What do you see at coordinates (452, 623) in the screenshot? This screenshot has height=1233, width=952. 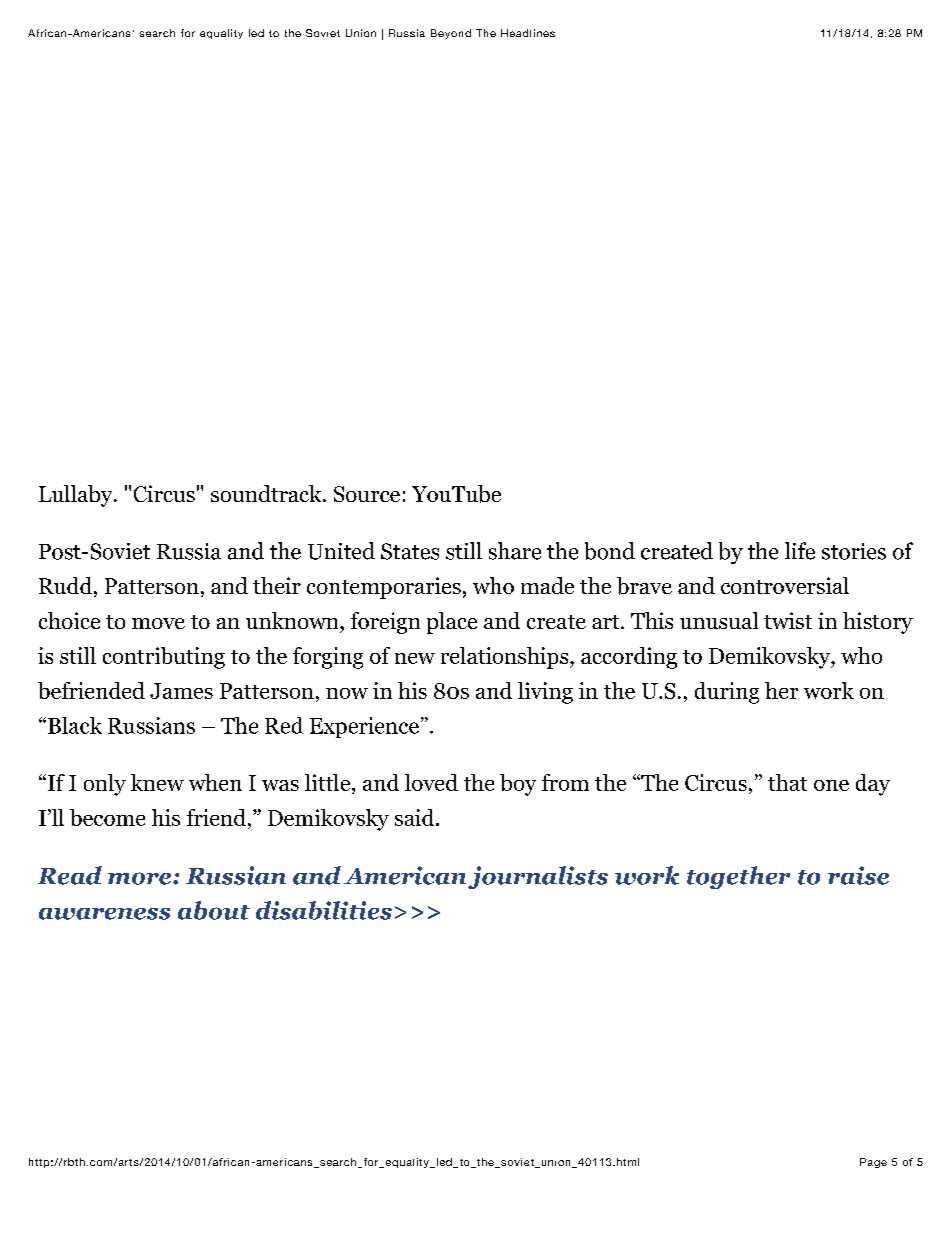 I see `place` at bounding box center [452, 623].
